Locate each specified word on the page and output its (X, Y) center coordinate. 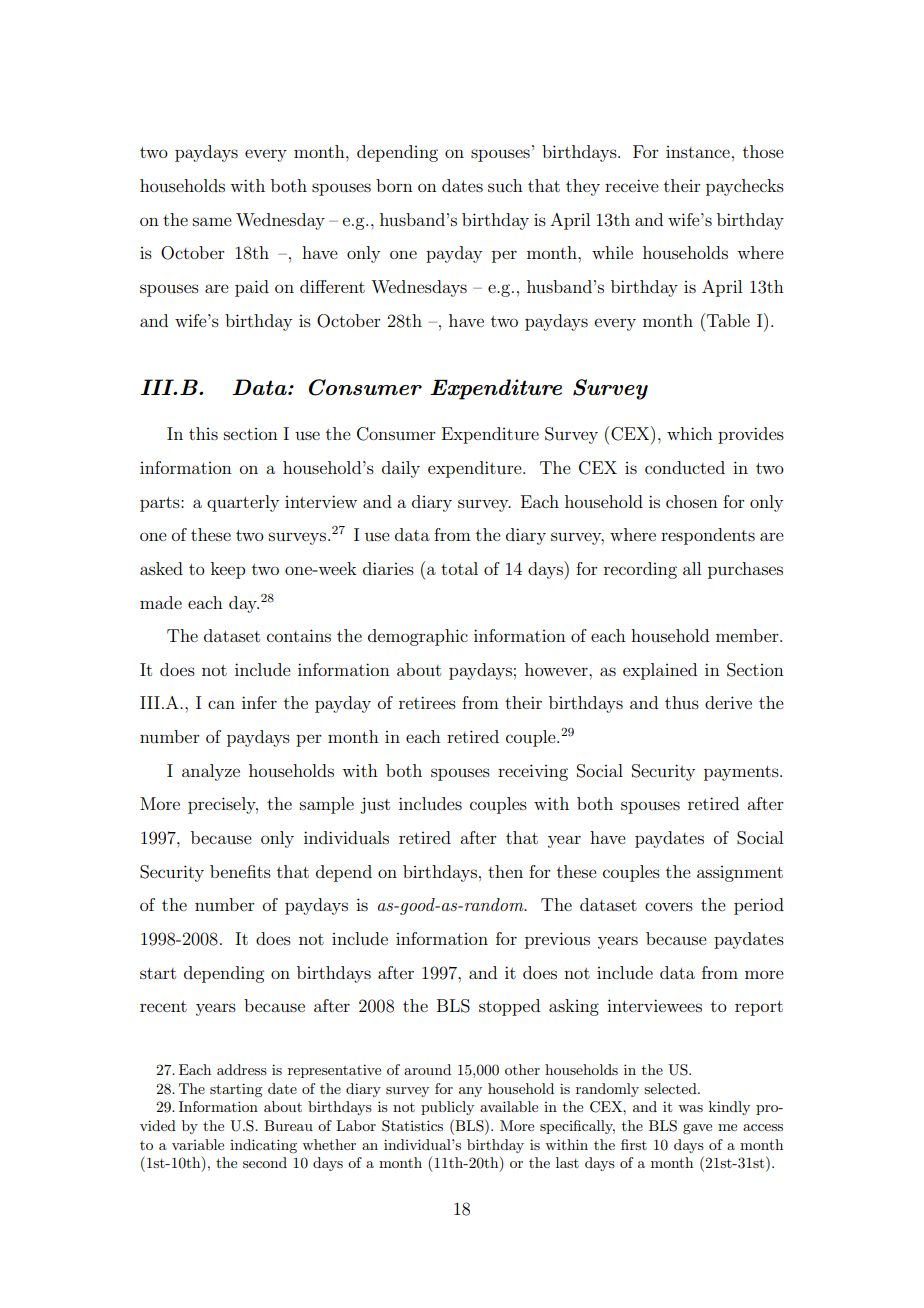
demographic (418, 637)
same (212, 221)
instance (698, 152)
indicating (263, 1146)
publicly (447, 1108)
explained (660, 671)
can (221, 704)
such (505, 185)
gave (697, 1129)
